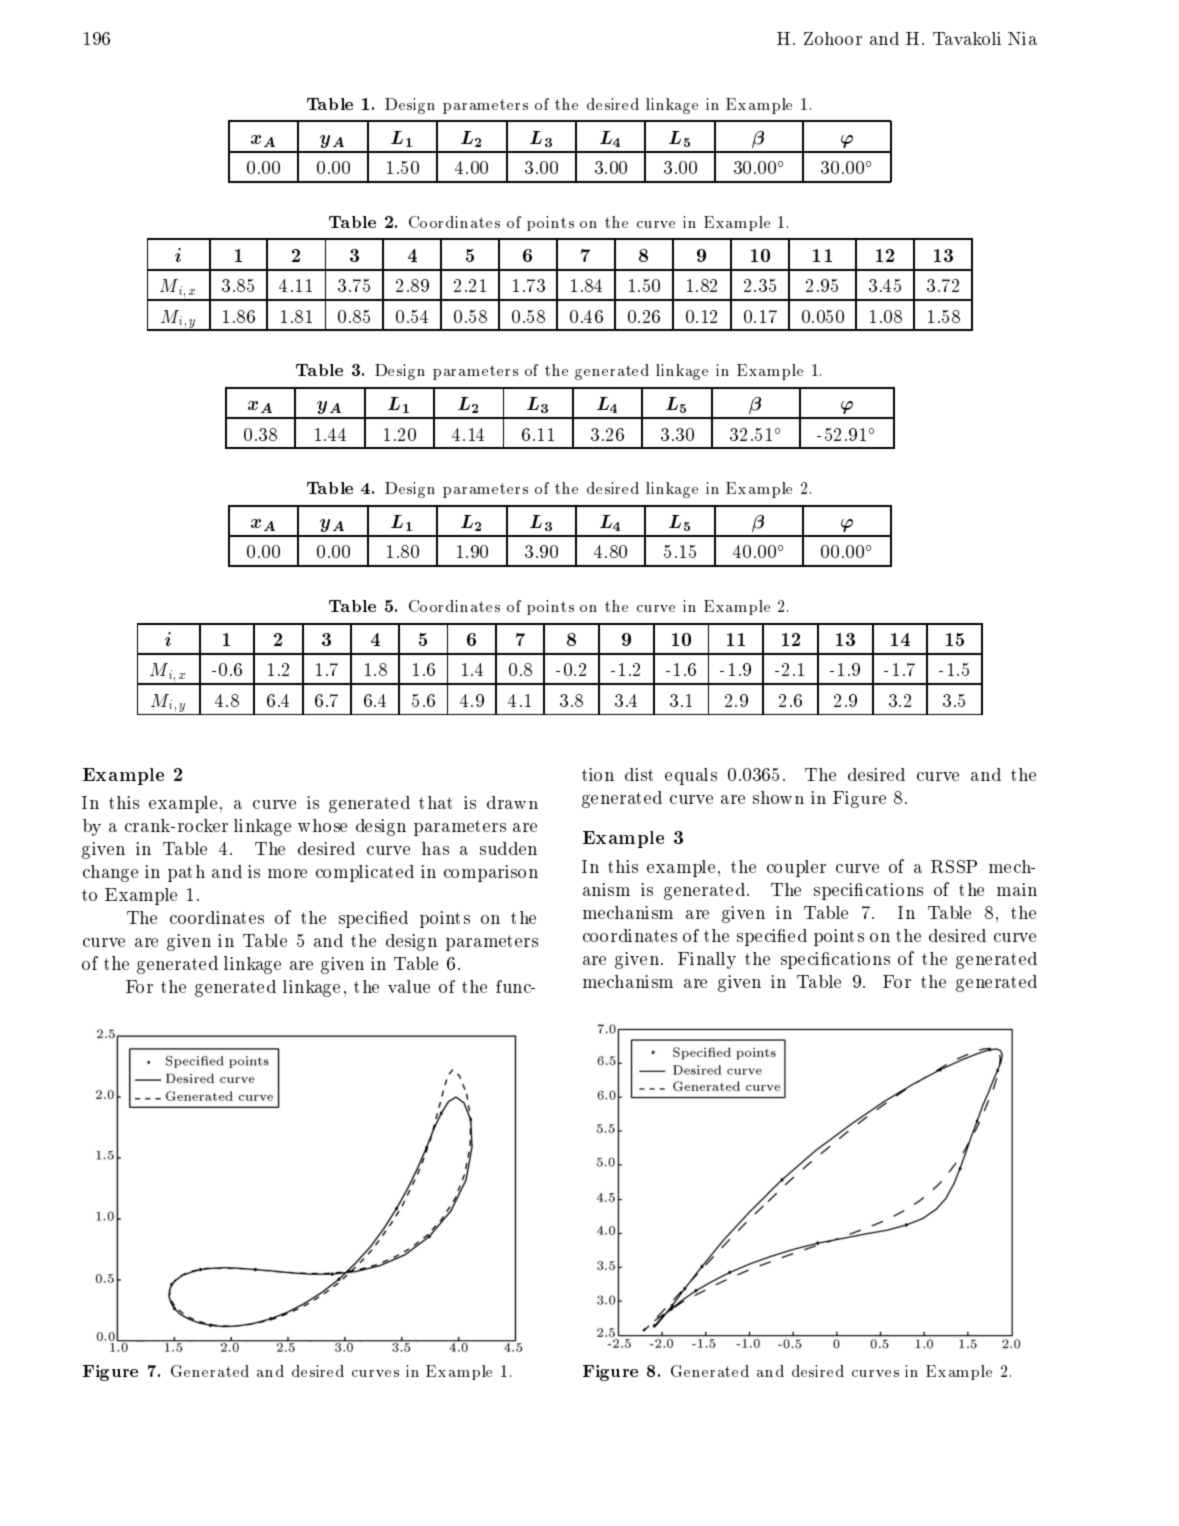  What do you see at coordinates (322, 825) in the screenshot?
I see `whose` at bounding box center [322, 825].
